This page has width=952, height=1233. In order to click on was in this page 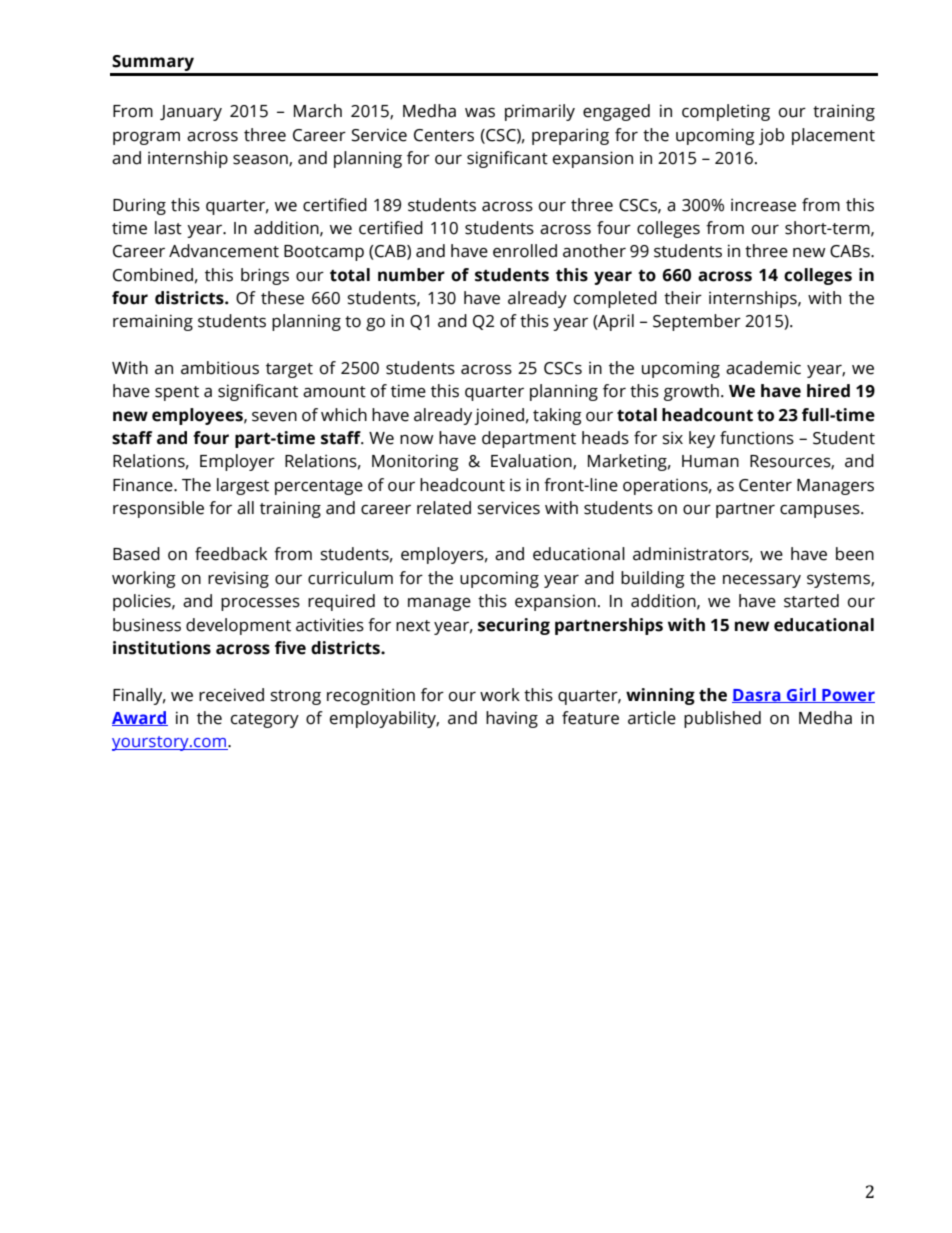, I will do `click(480, 113)`.
